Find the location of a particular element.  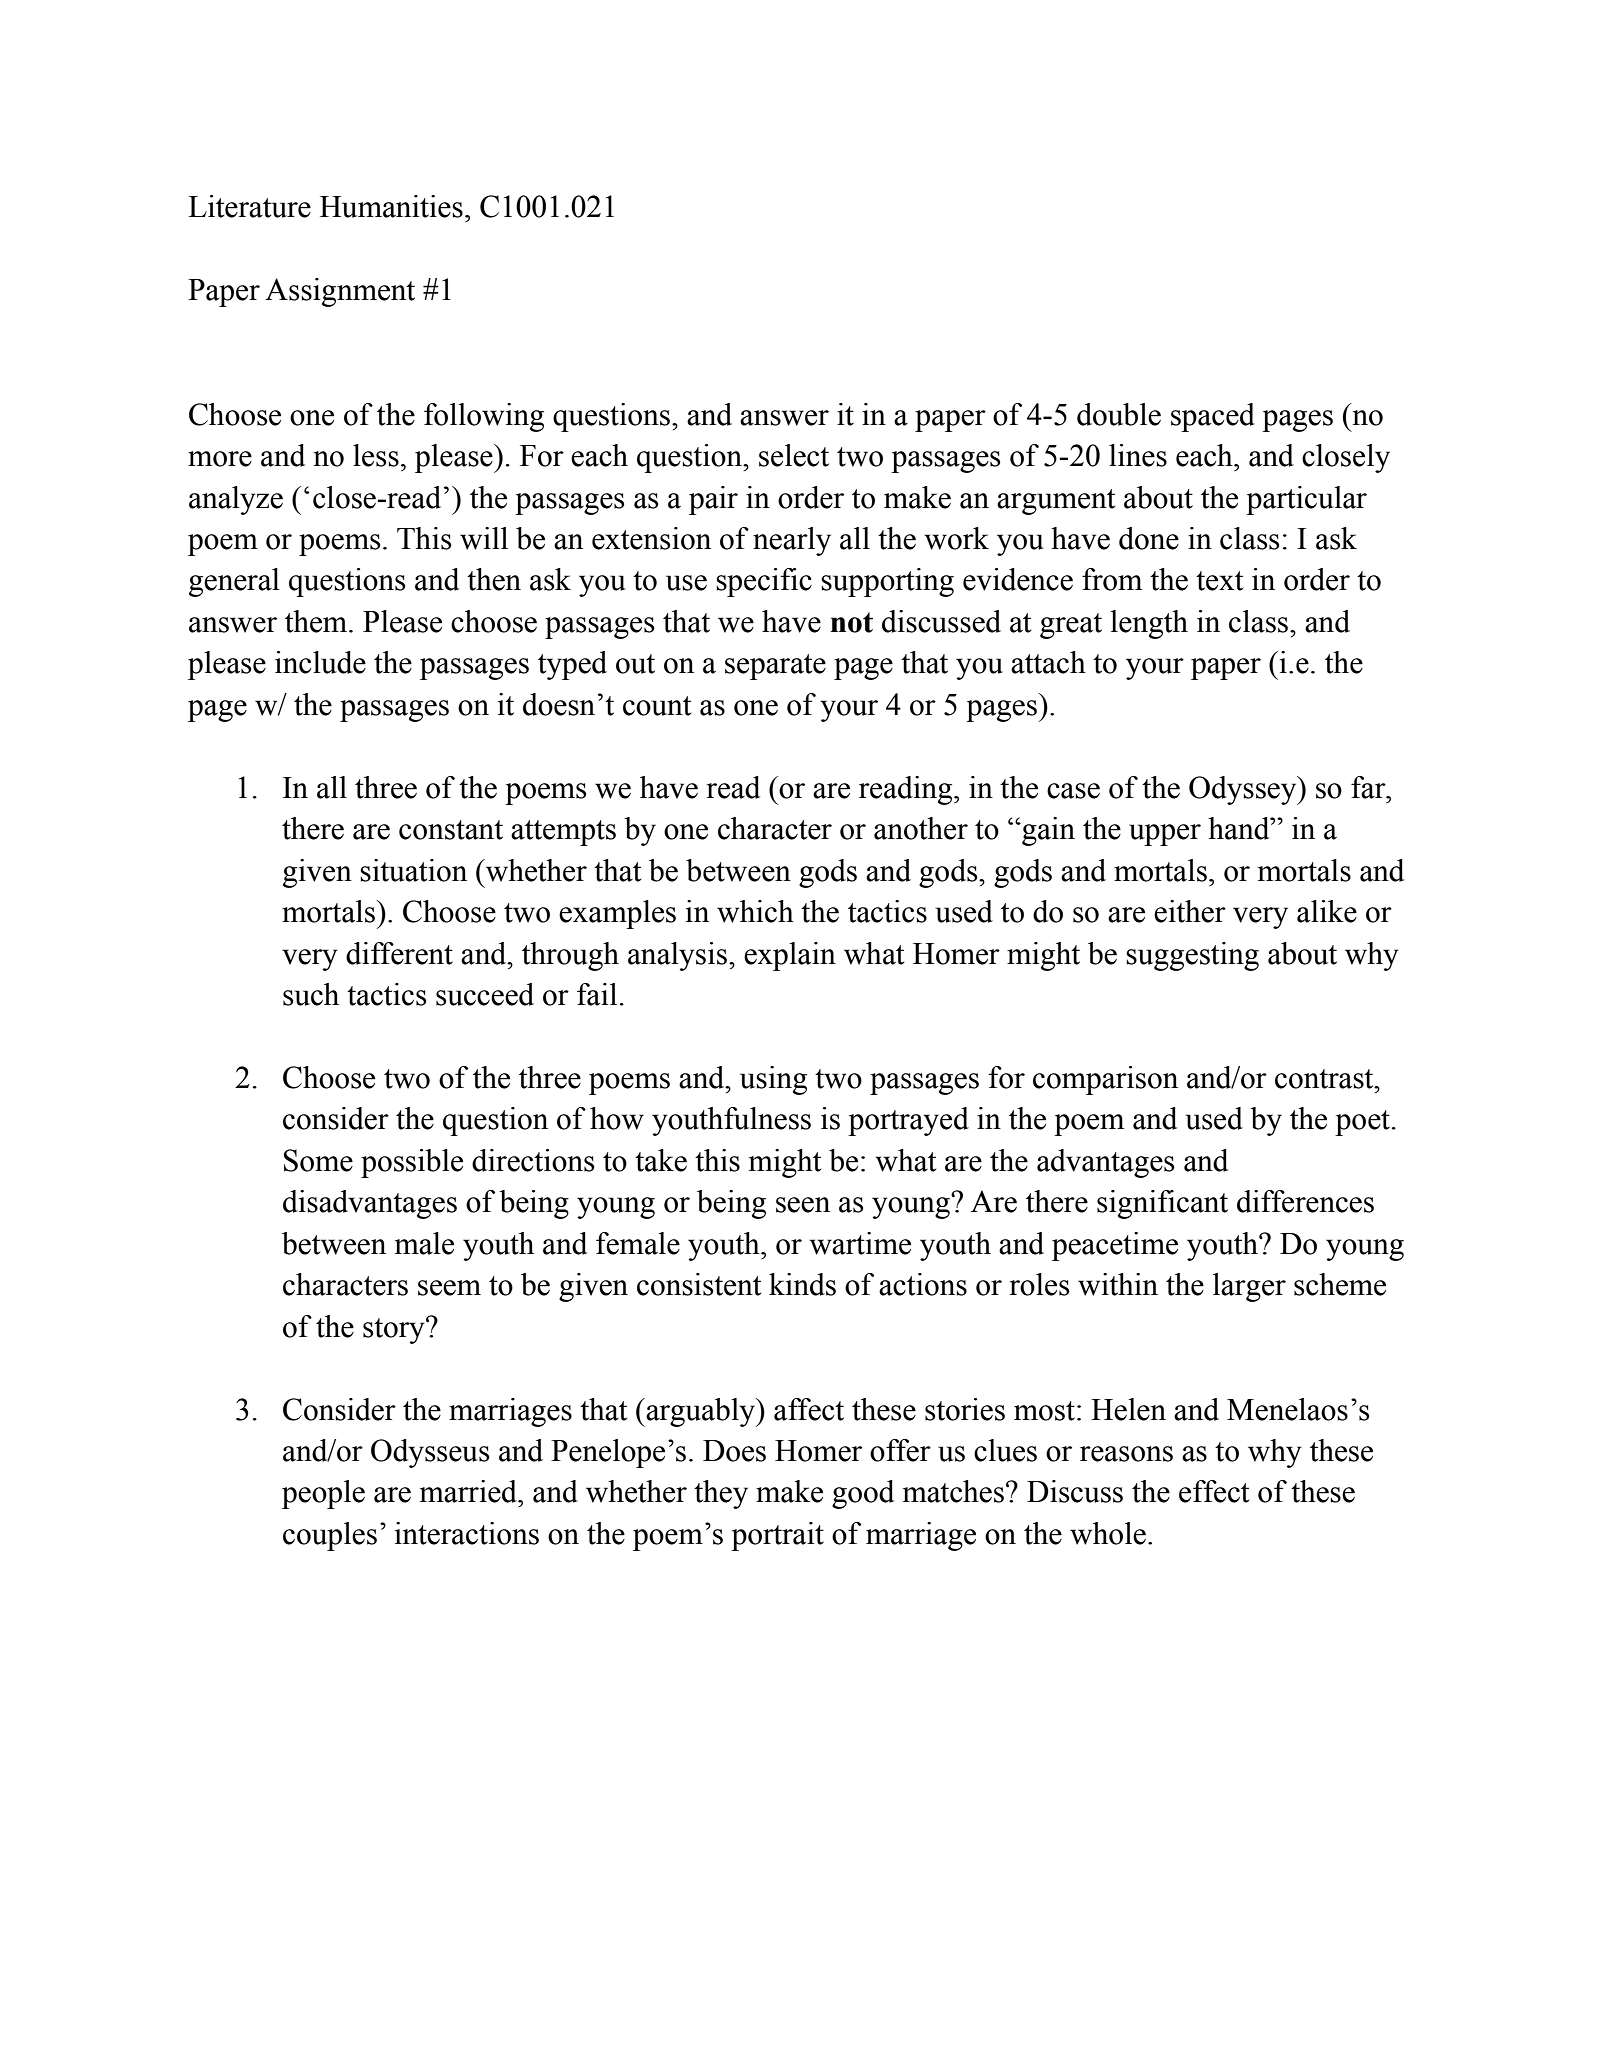

good is located at coordinates (863, 1494).
